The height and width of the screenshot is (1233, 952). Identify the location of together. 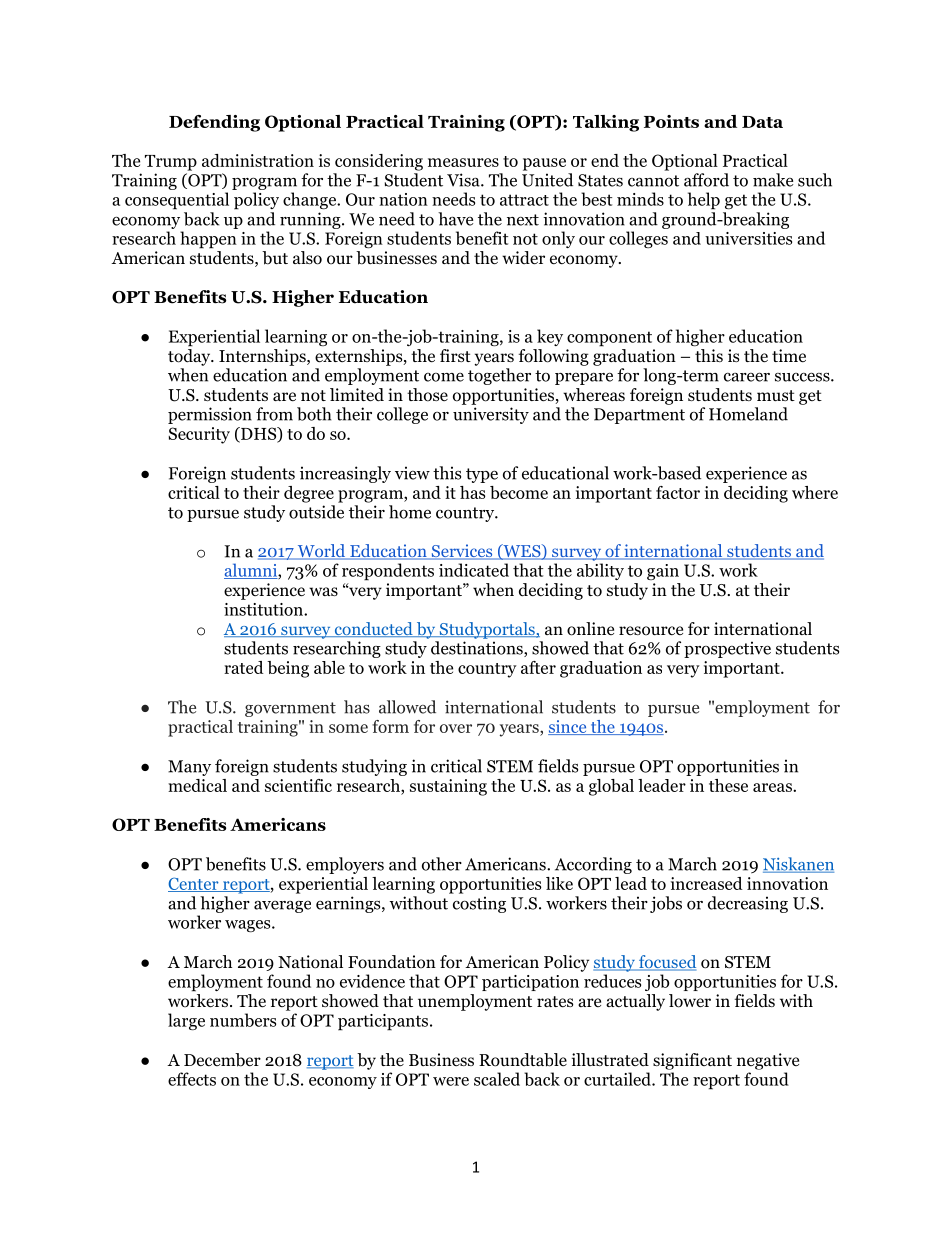
(499, 376).
